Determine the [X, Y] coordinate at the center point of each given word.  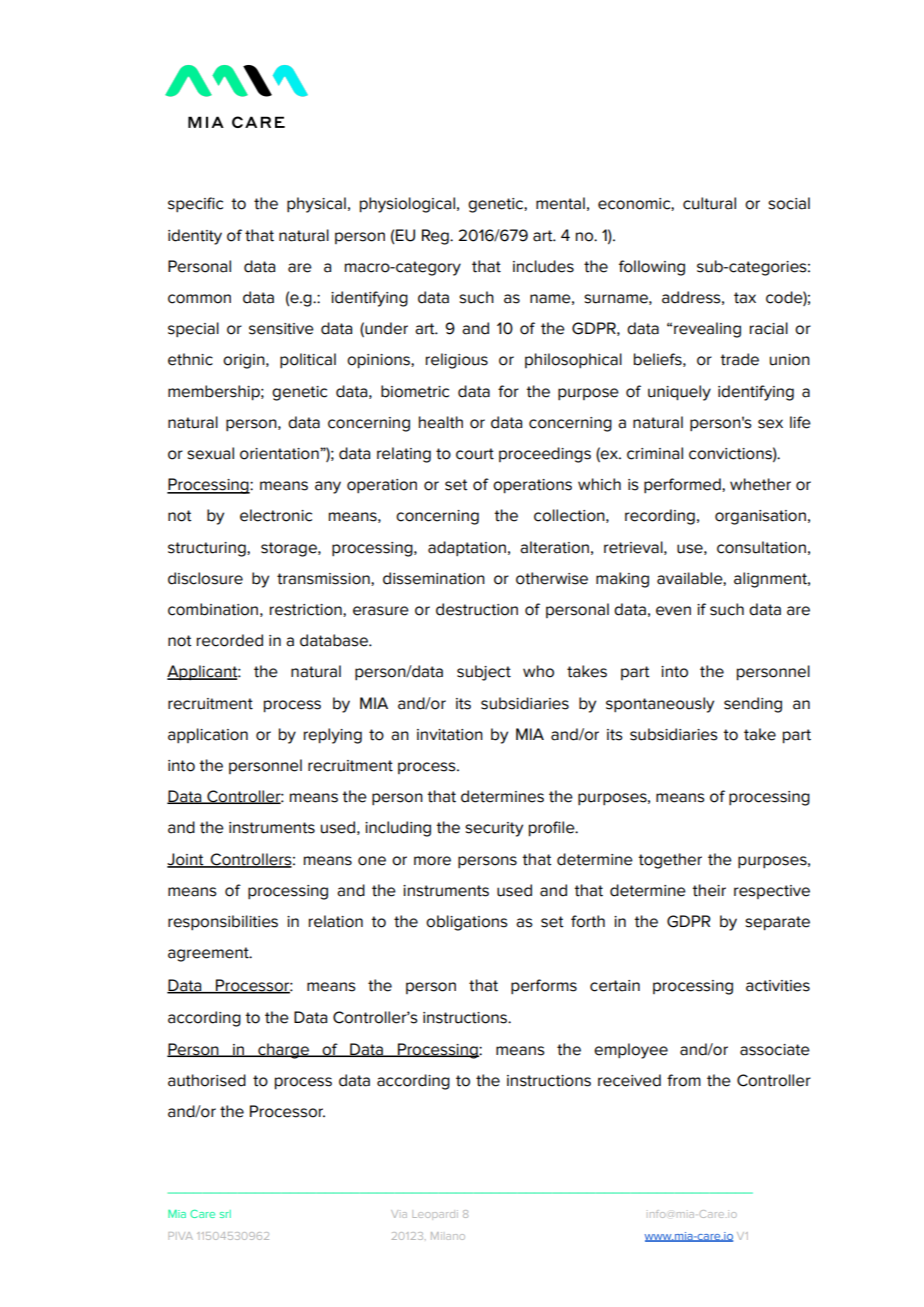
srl [225, 1214]
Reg [436, 237]
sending [753, 705]
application [208, 736]
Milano [448, 1236]
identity [195, 237]
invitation [450, 735]
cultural [709, 203]
